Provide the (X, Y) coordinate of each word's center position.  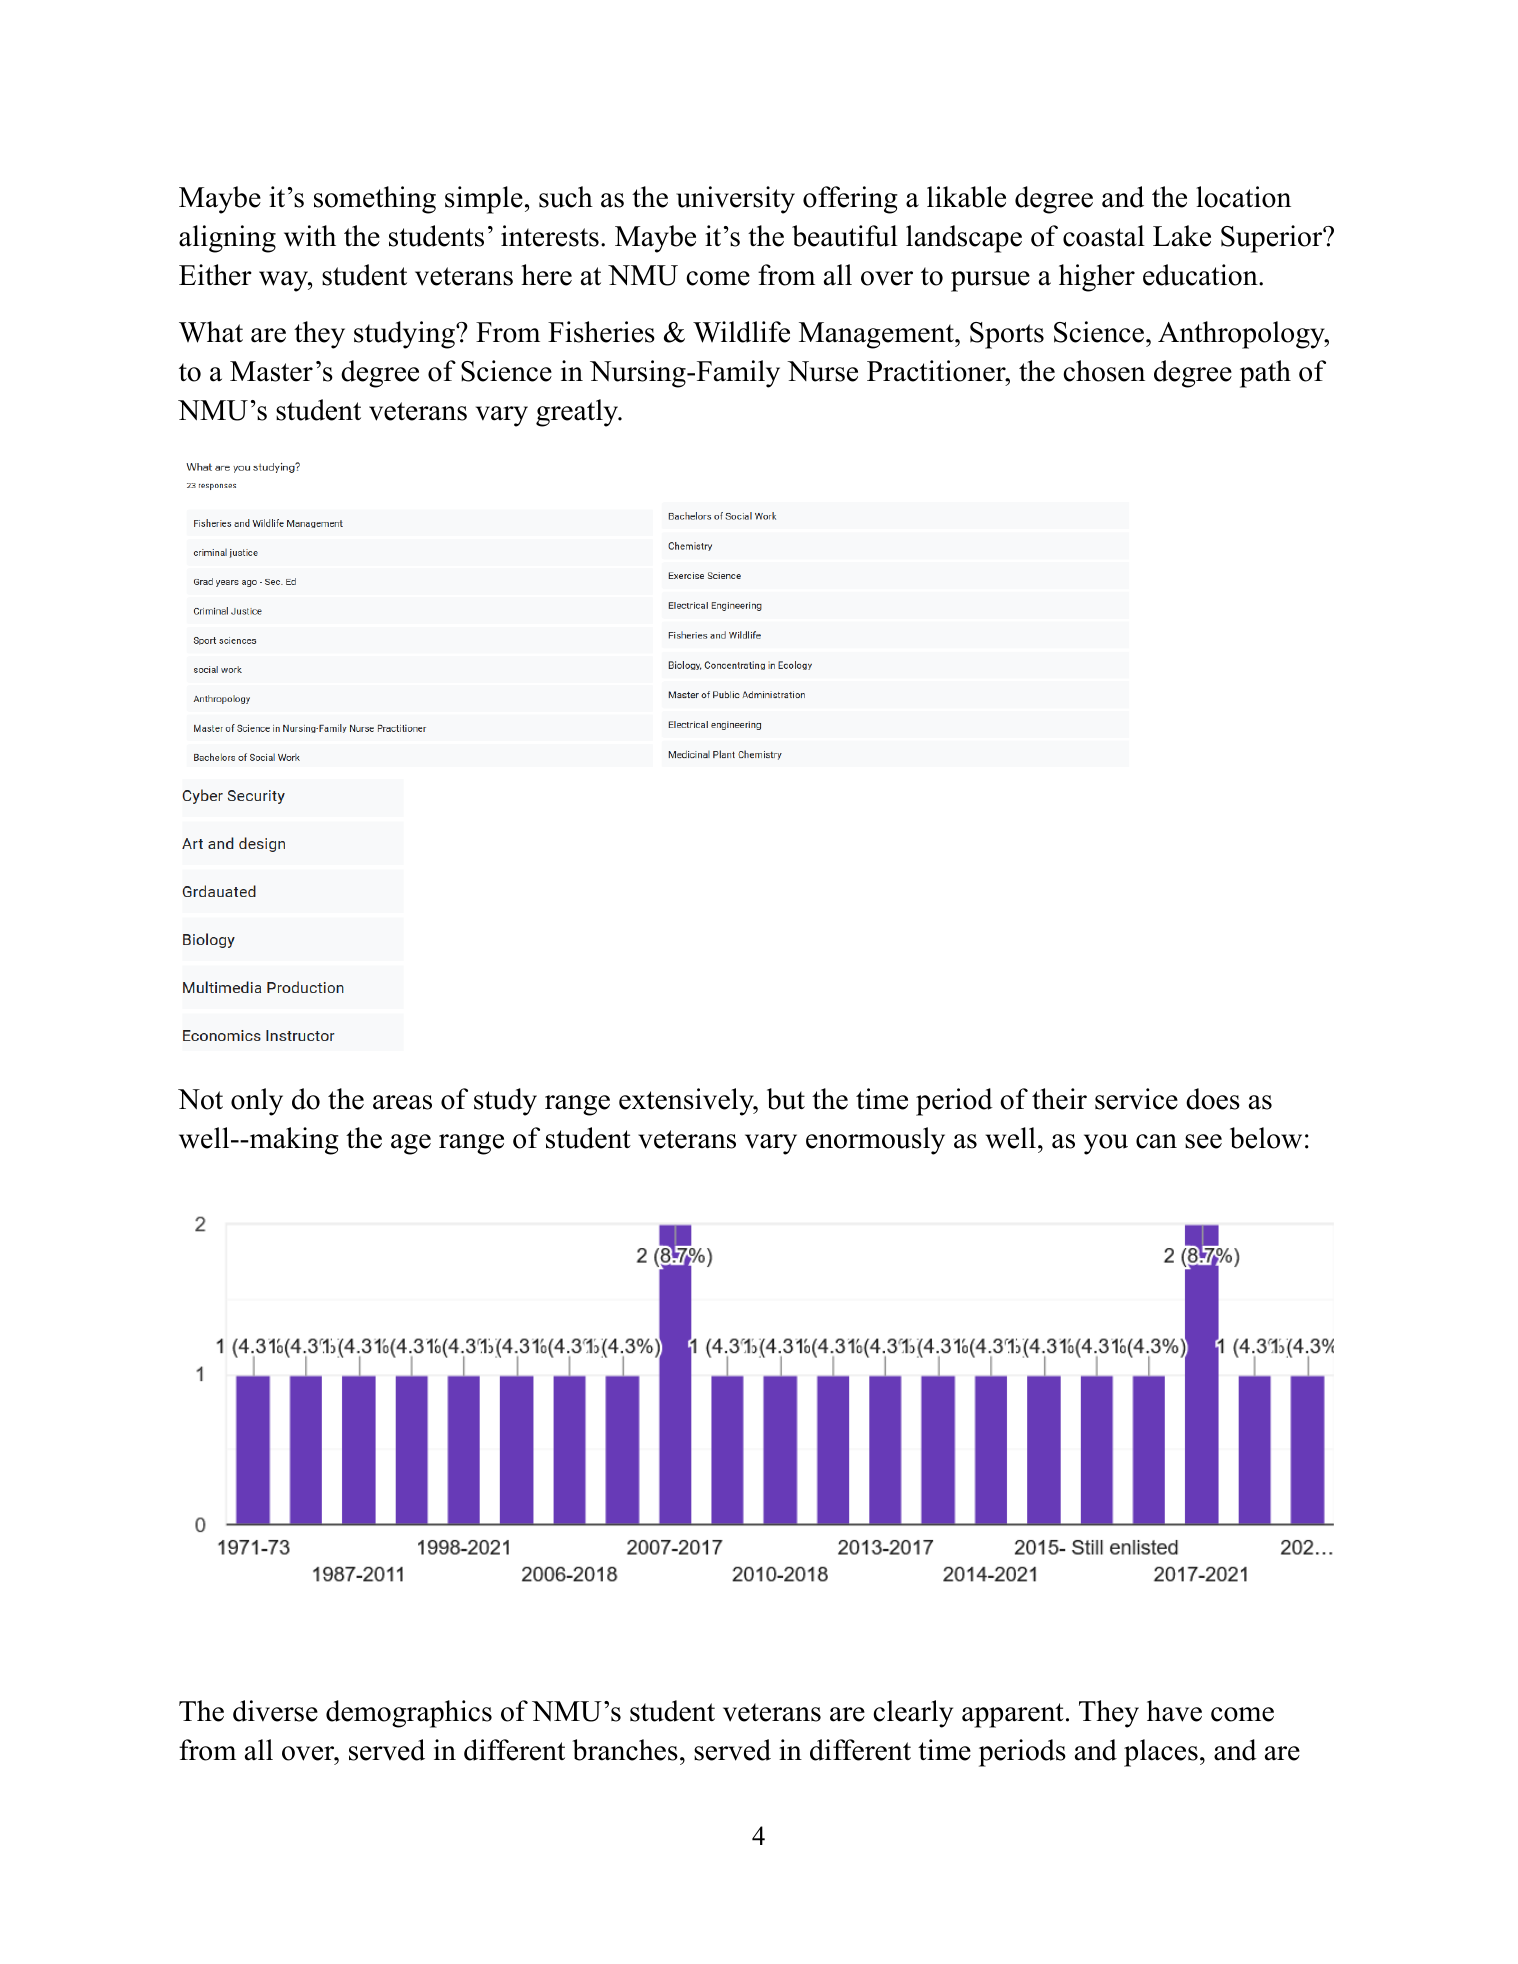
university (735, 200)
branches (625, 1750)
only (257, 1102)
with (310, 236)
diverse (275, 1711)
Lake (1182, 236)
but (786, 1099)
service (1136, 1099)
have (1174, 1711)
